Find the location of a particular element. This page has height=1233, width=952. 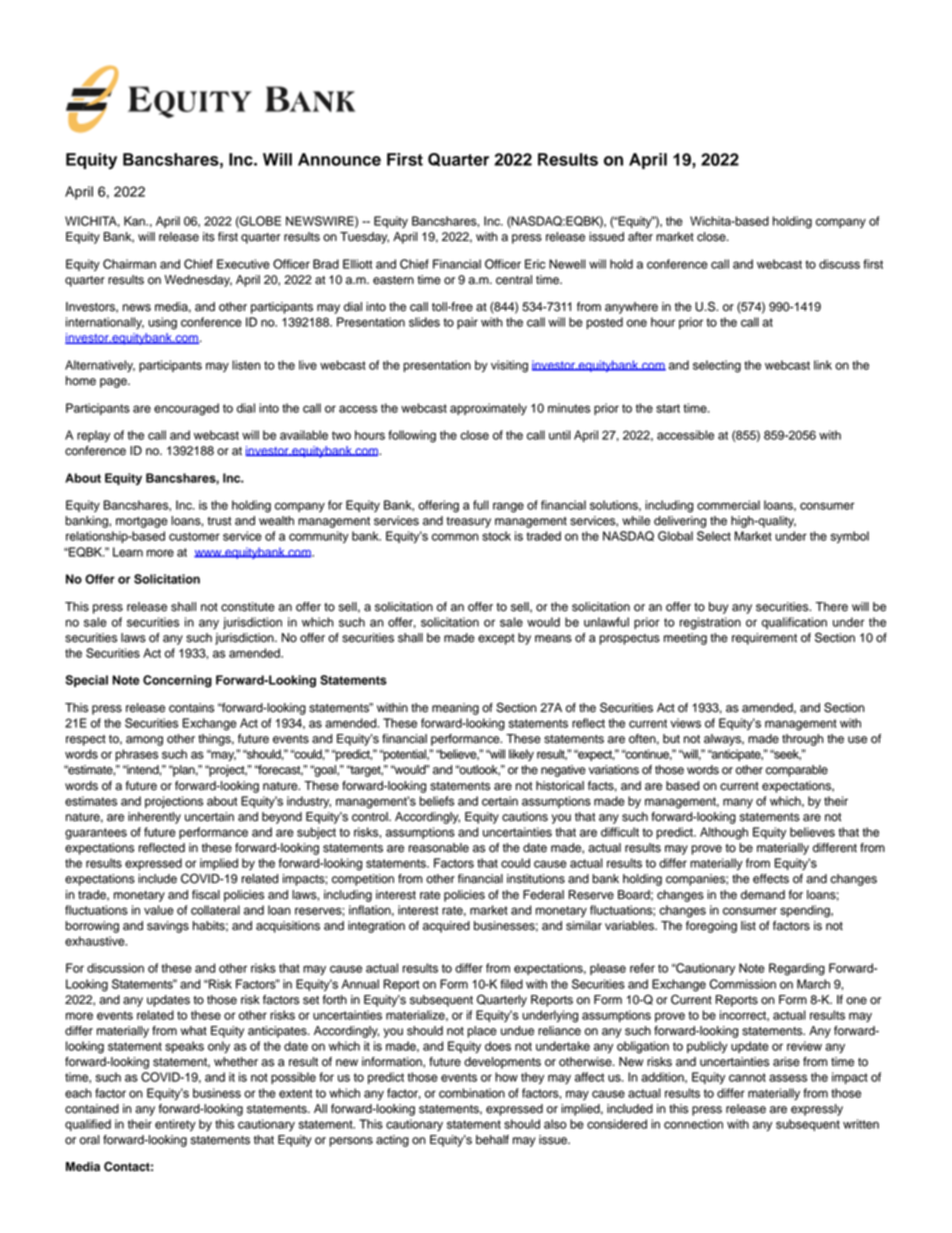

after is located at coordinates (640, 237).
